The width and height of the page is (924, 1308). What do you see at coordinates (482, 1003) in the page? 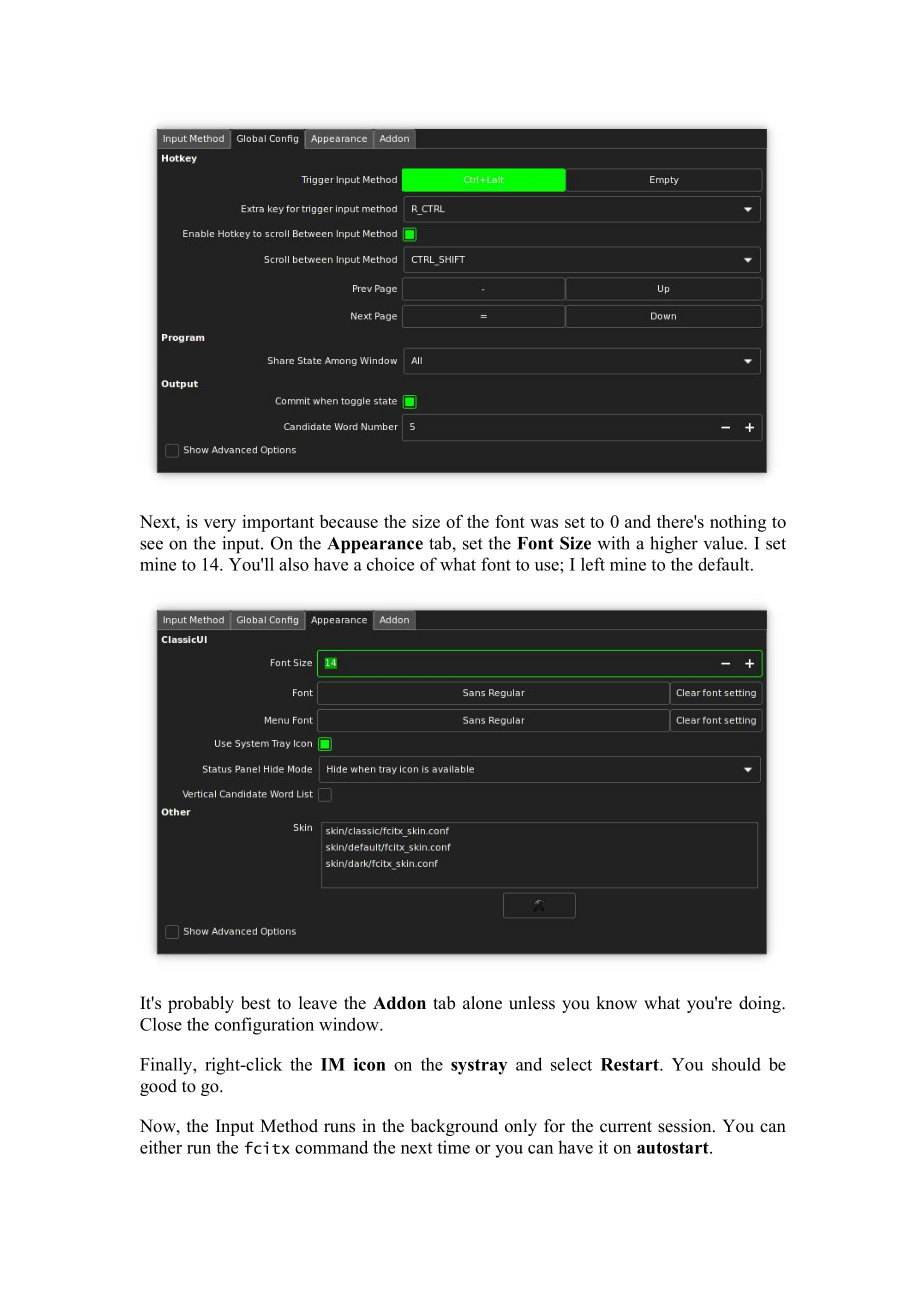
I see `alone` at bounding box center [482, 1003].
